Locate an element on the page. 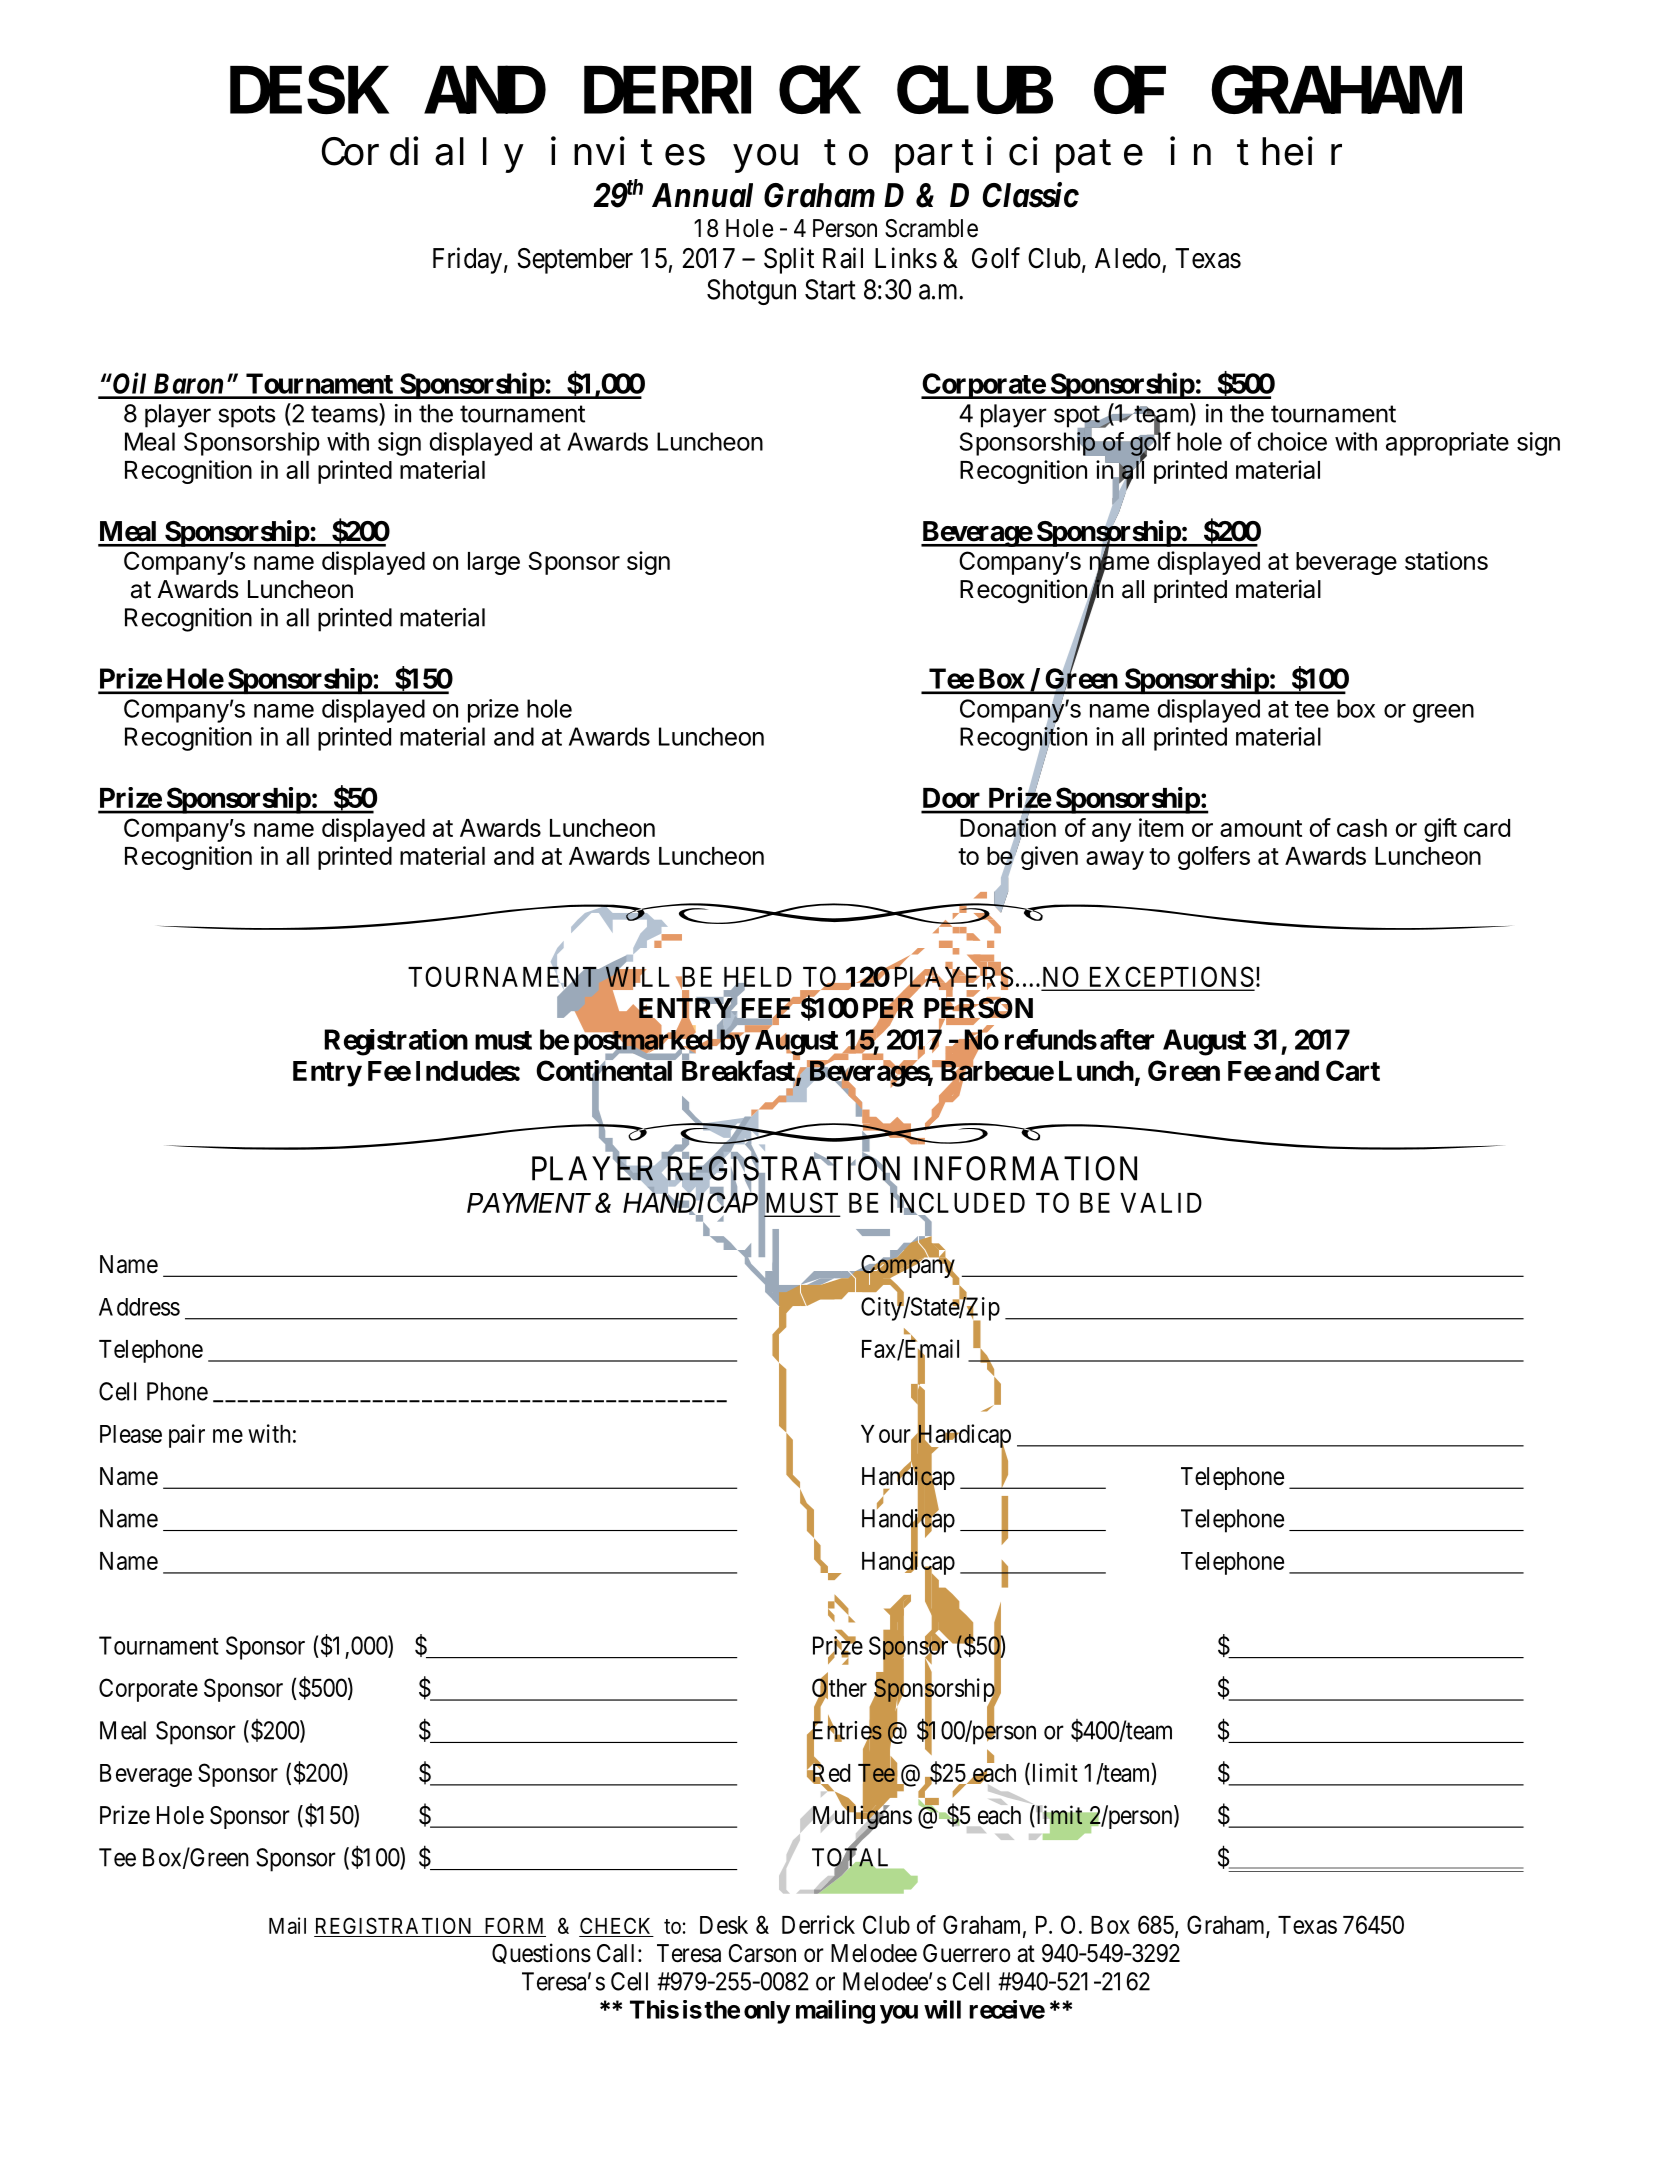  INCLUDED is located at coordinates (957, 1204).
